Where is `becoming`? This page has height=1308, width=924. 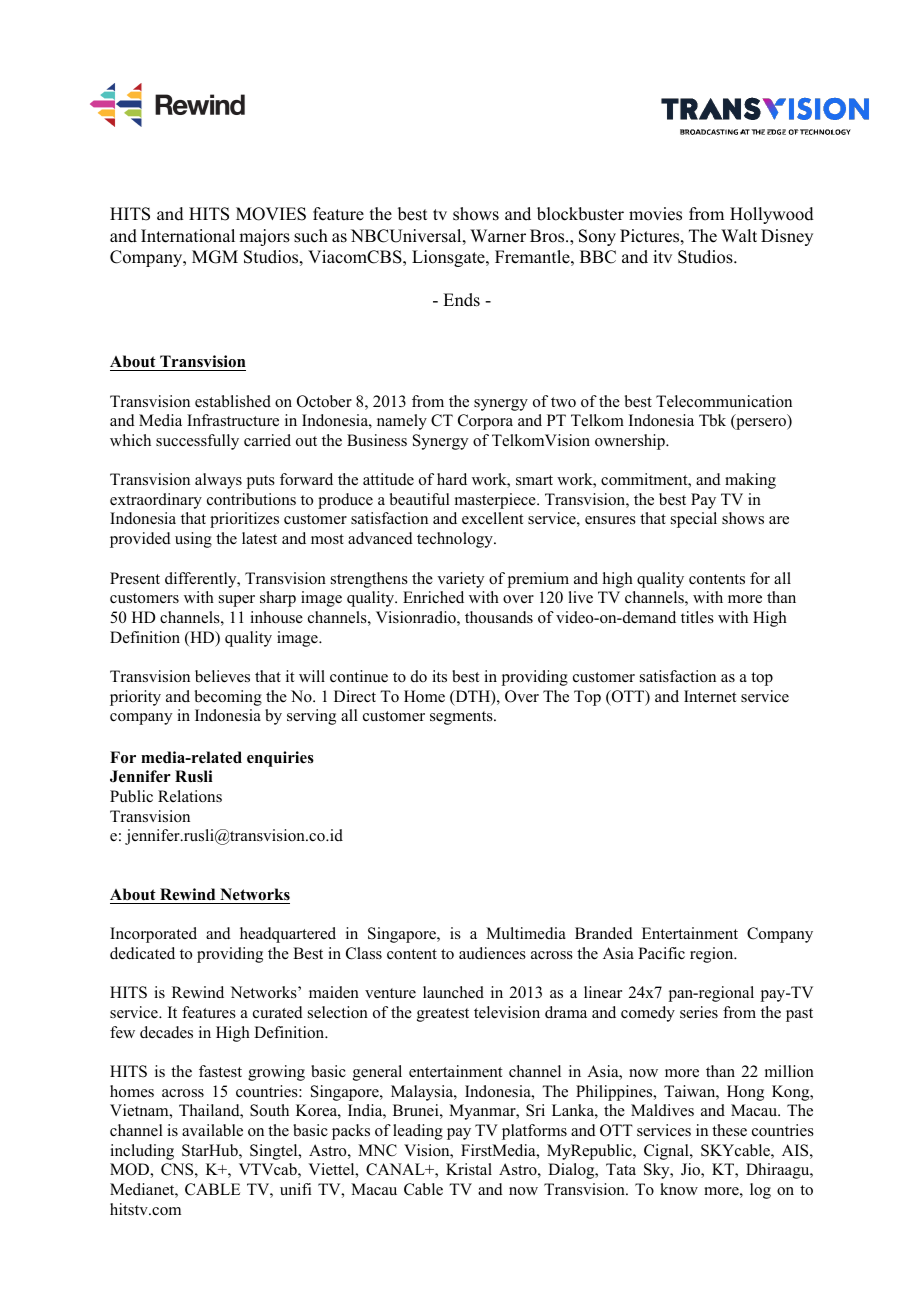
becoming is located at coordinates (228, 698).
